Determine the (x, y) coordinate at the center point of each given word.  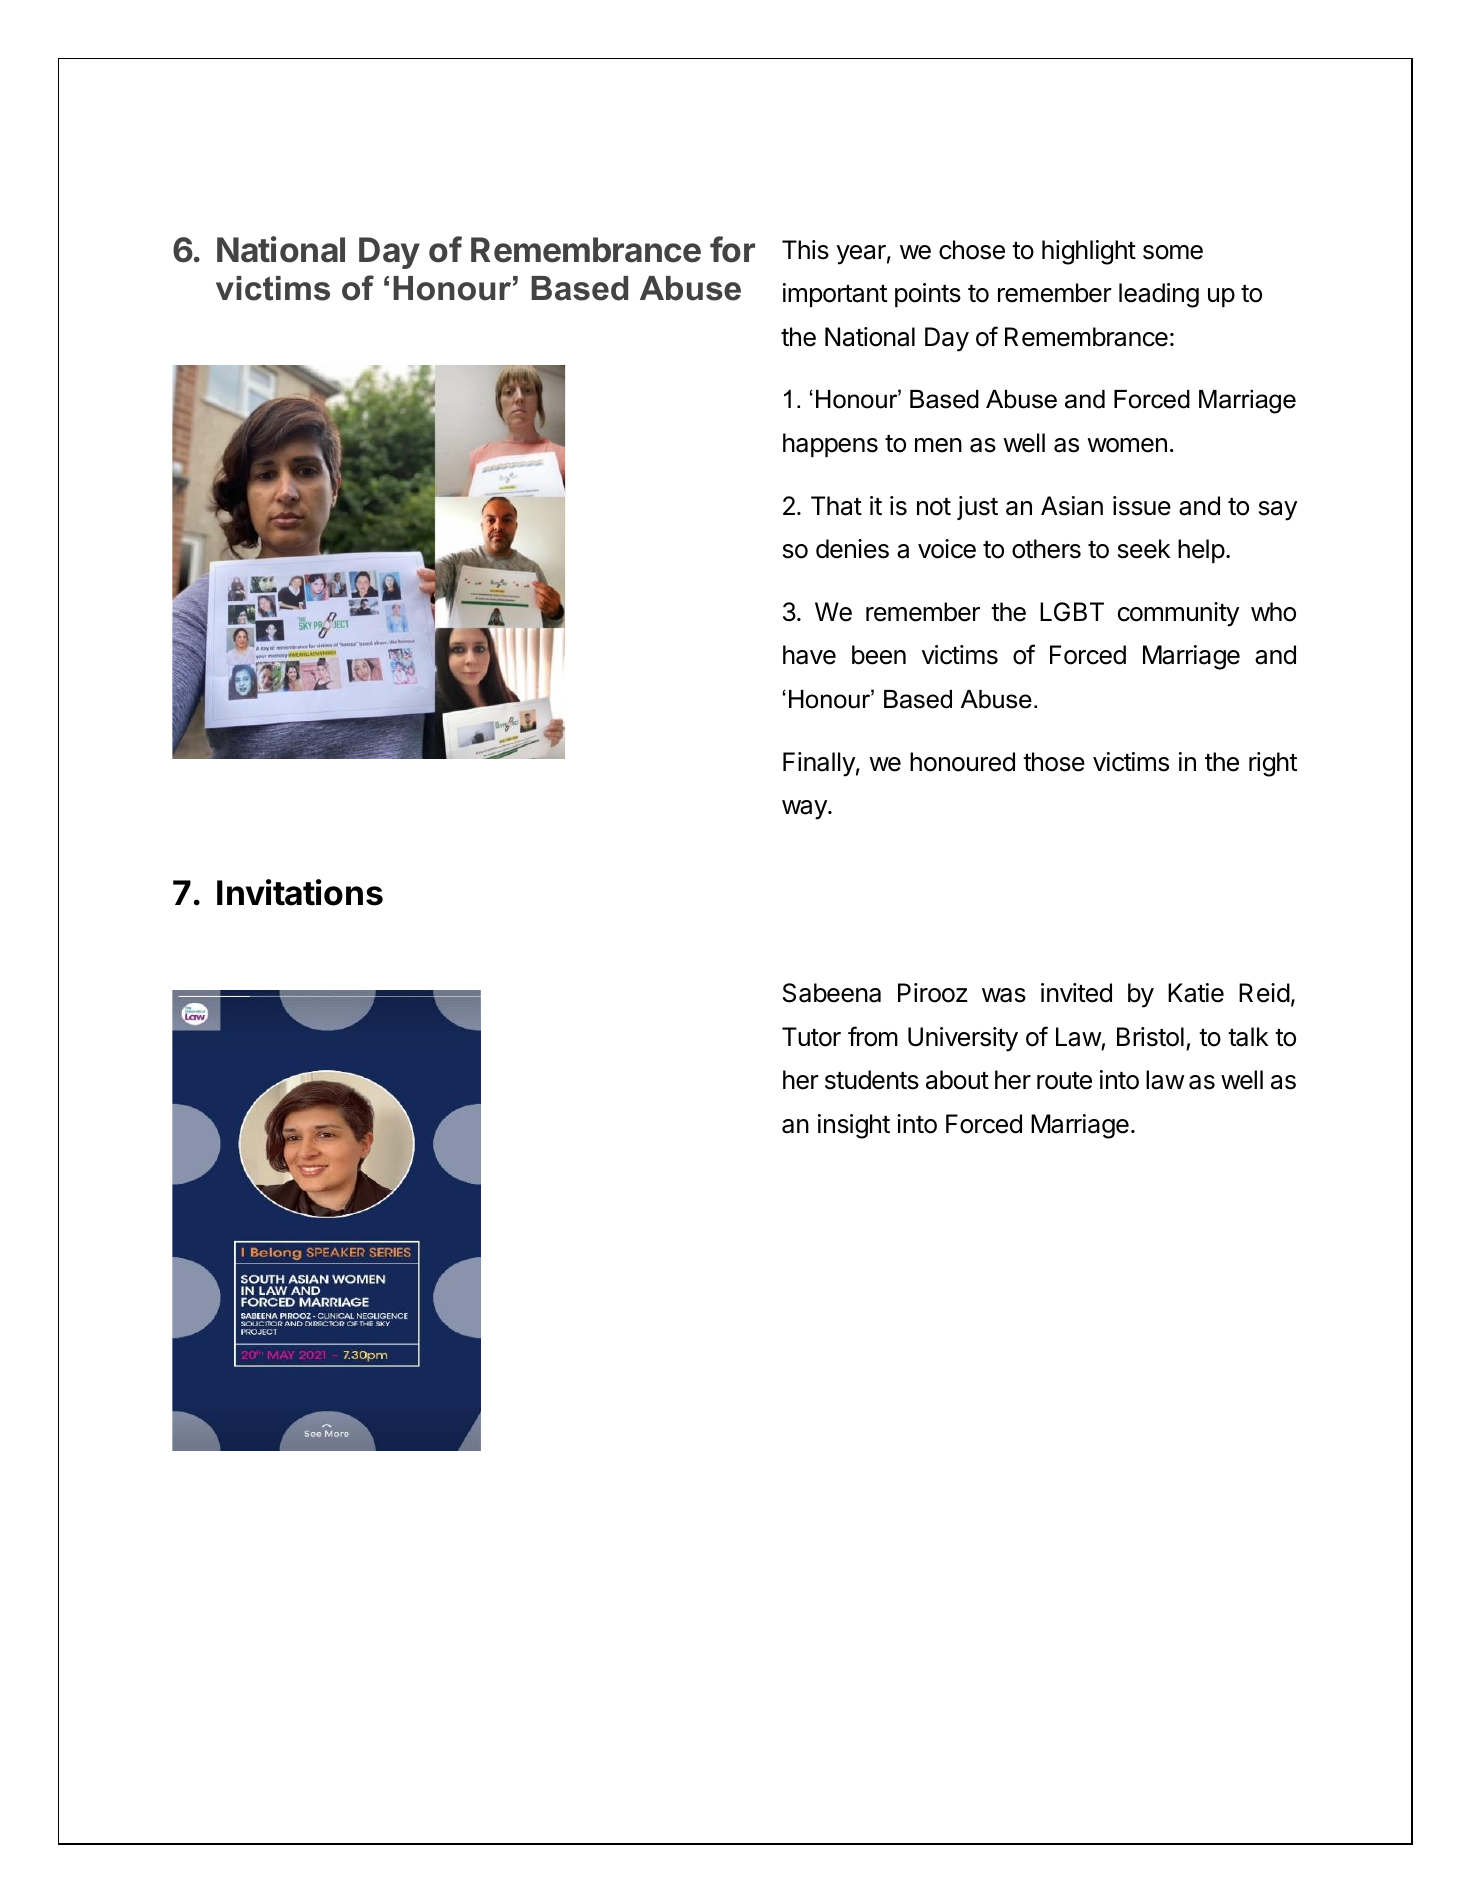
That (836, 506)
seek (1144, 549)
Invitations (300, 892)
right (1273, 764)
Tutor (811, 1037)
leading (1159, 295)
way (805, 810)
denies (852, 549)
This (805, 250)
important (835, 295)
